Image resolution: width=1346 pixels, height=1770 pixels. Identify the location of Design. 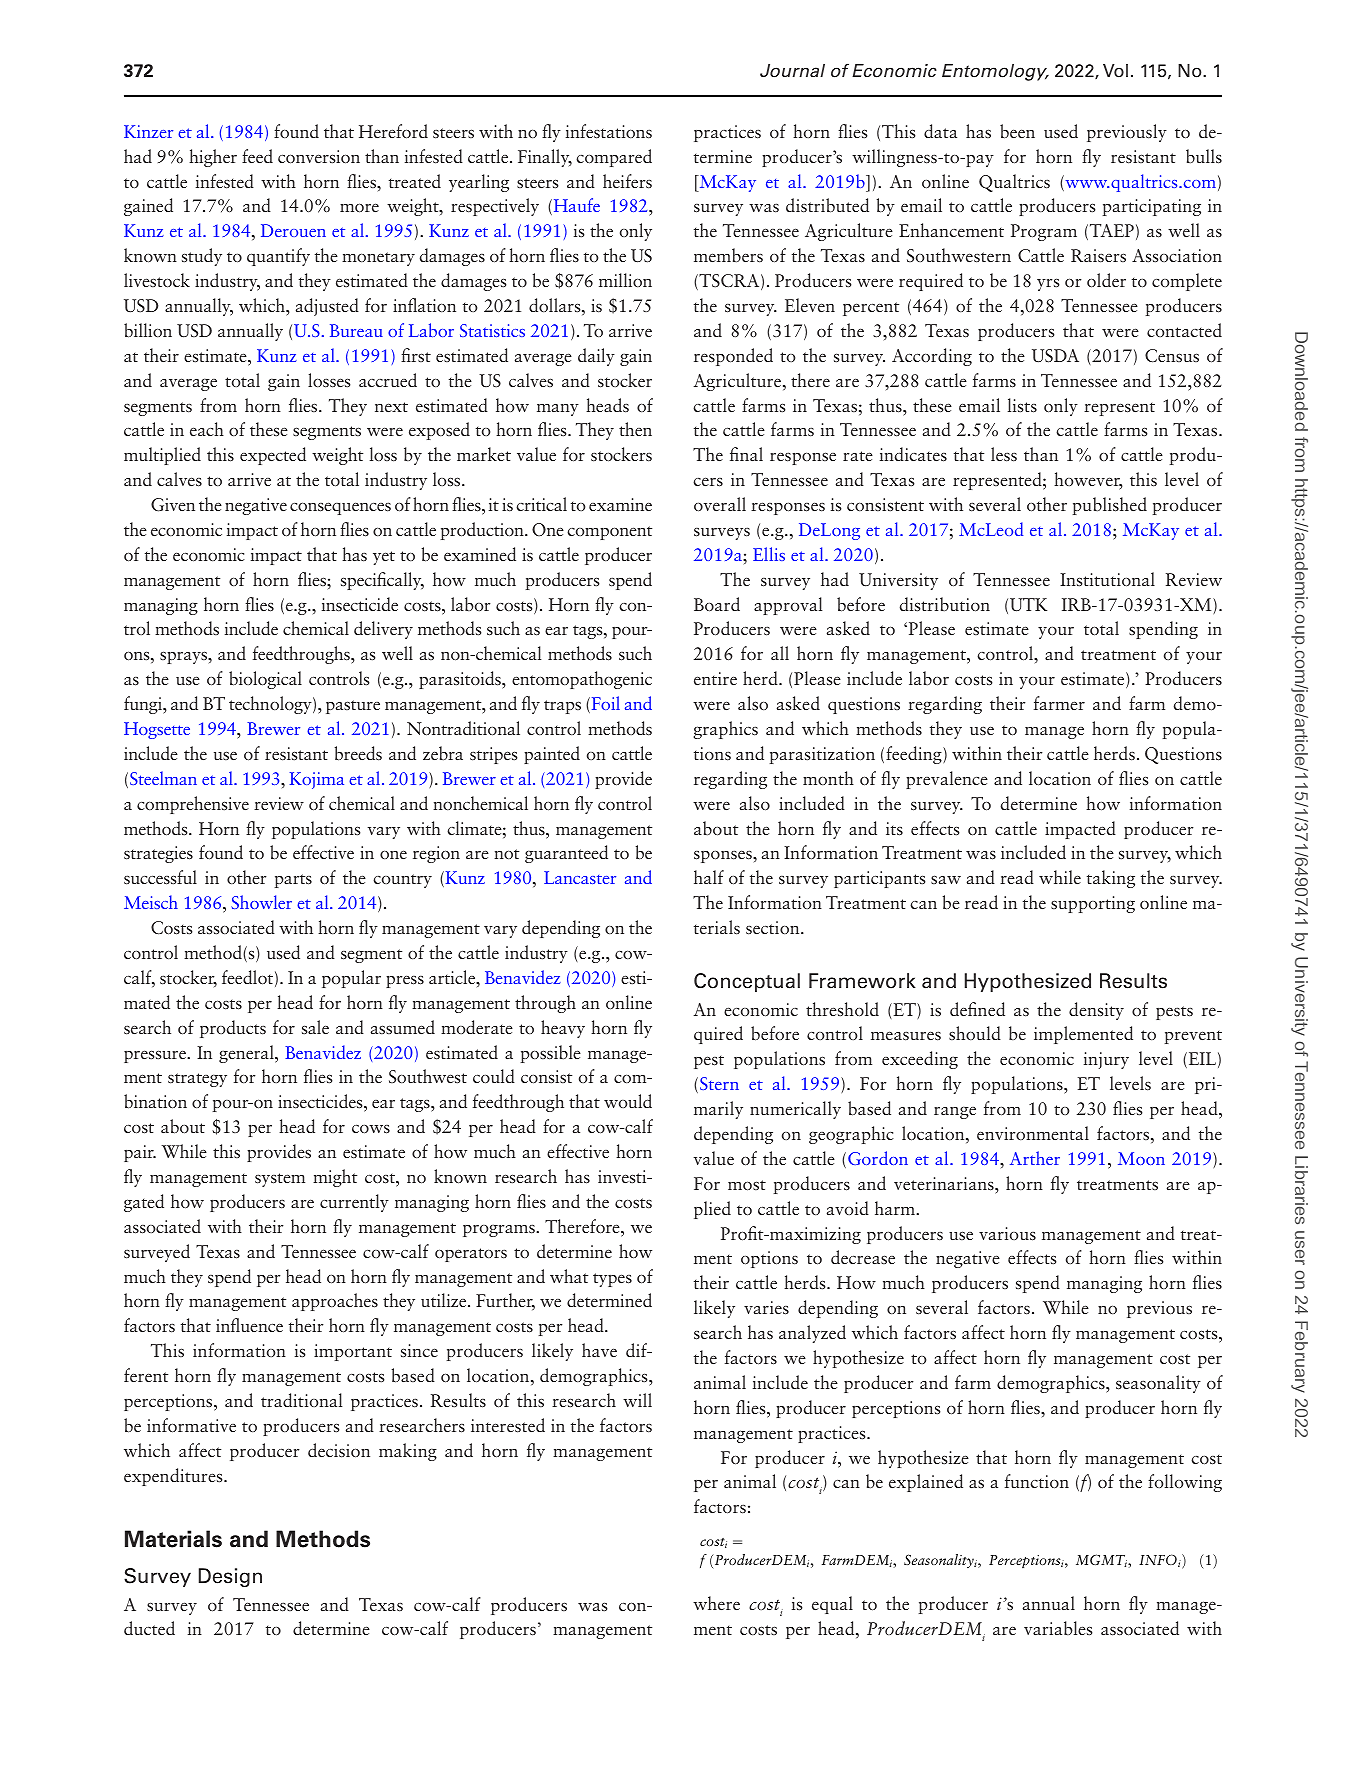
(230, 1577).
